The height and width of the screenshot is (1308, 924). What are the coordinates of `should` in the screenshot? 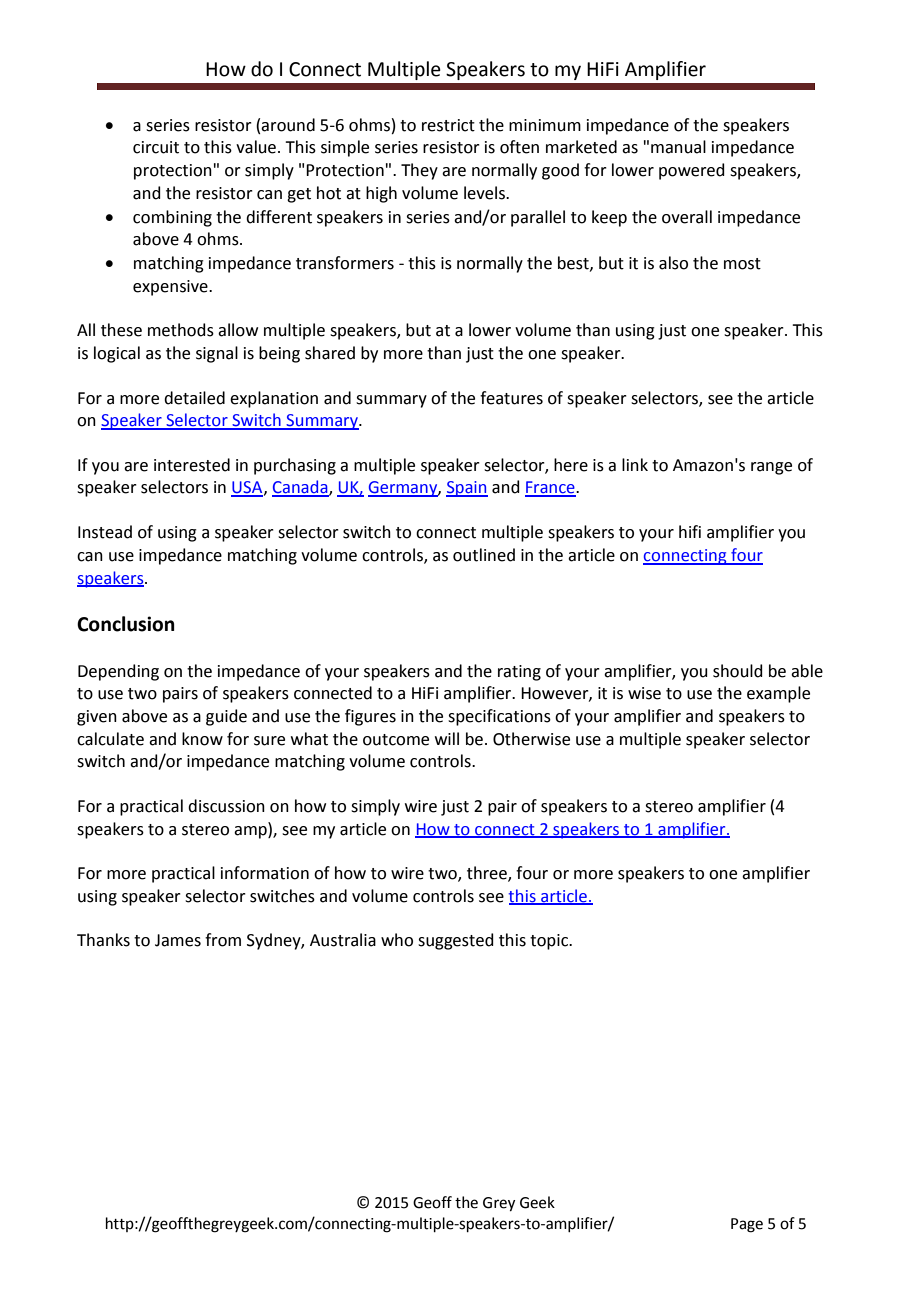 It's located at (738, 671).
